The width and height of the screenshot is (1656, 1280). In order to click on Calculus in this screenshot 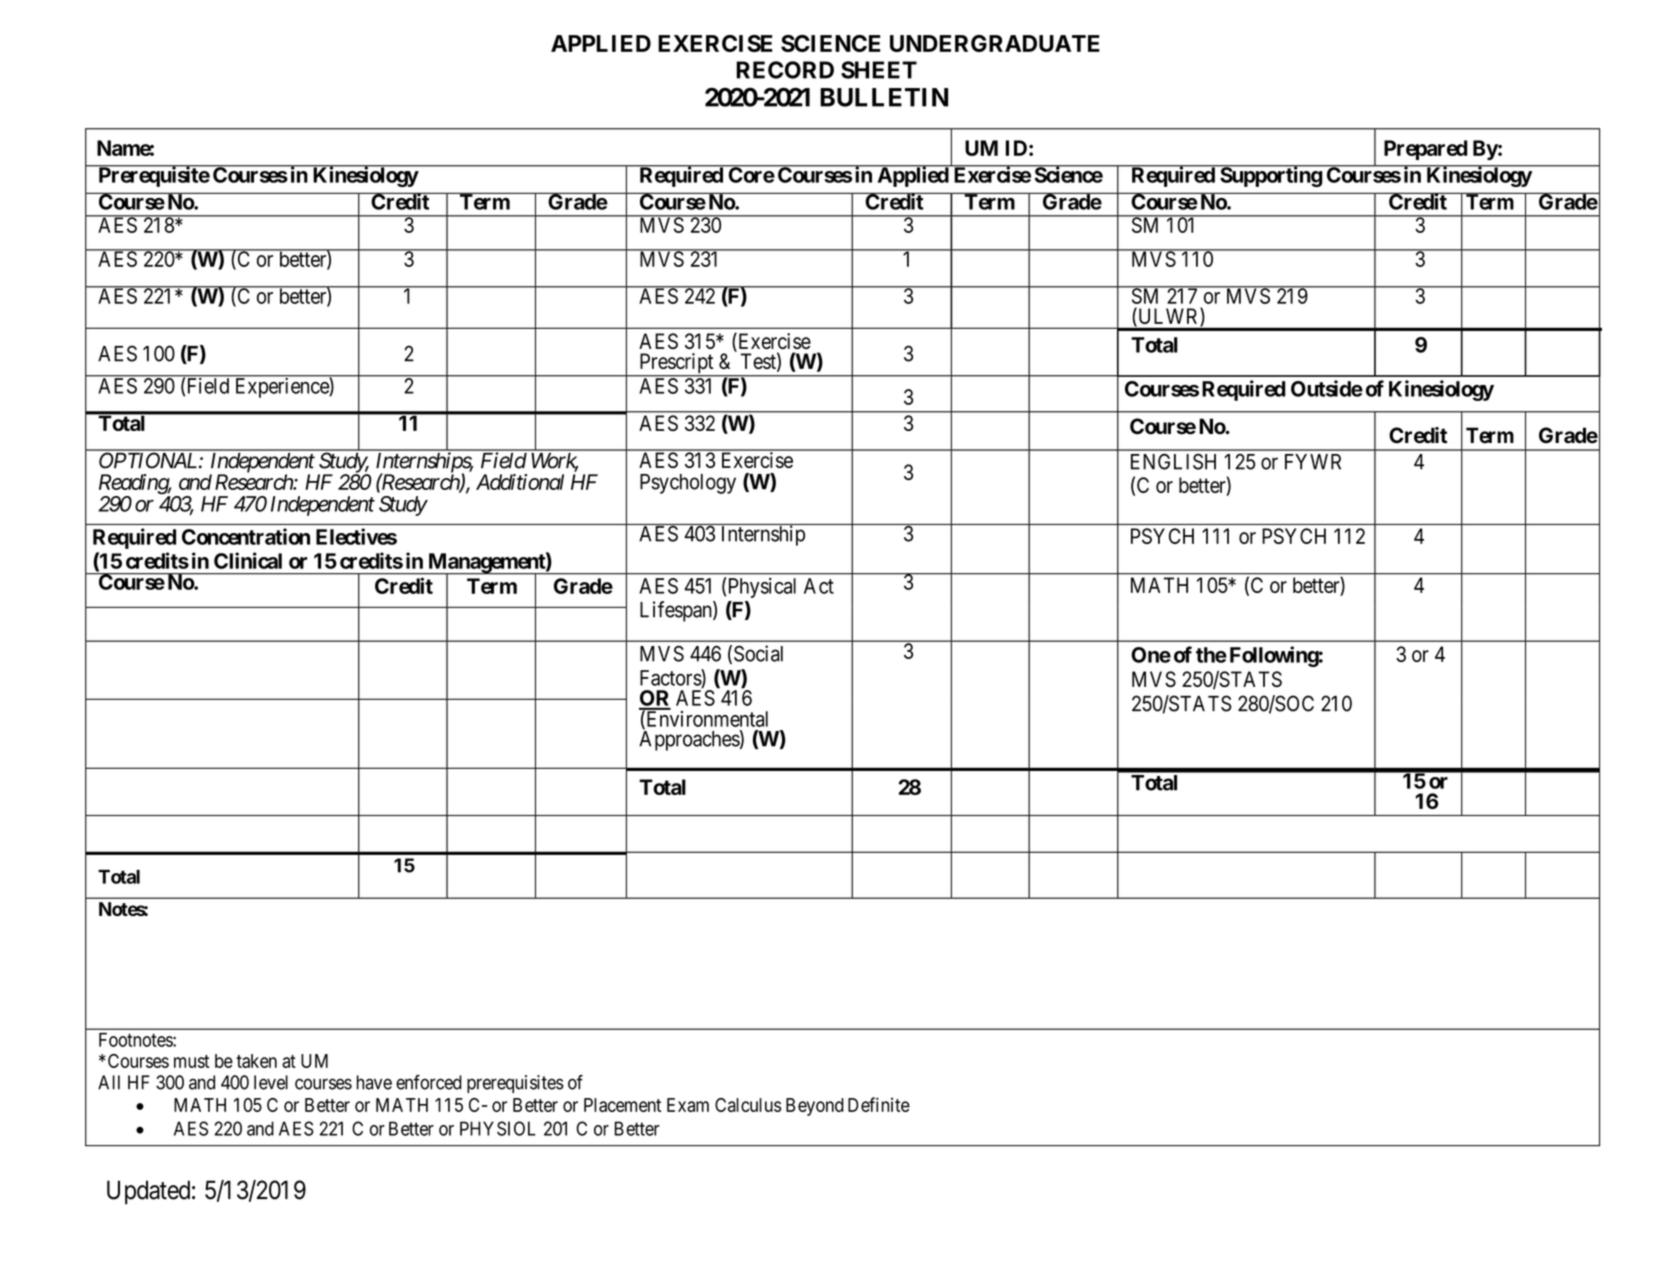, I will do `click(748, 1105)`.
